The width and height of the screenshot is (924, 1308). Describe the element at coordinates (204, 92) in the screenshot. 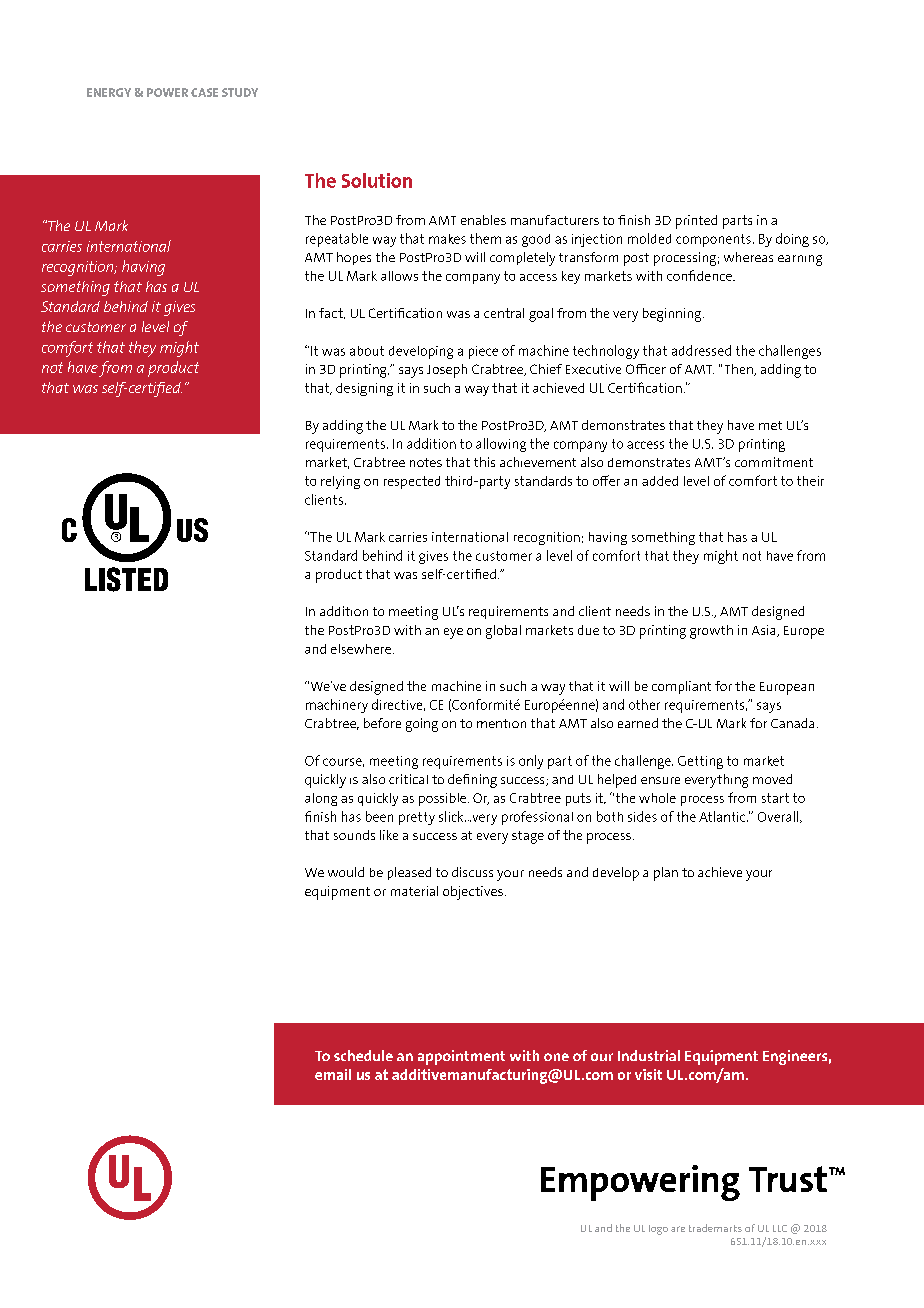

I see `CASE` at that location.
